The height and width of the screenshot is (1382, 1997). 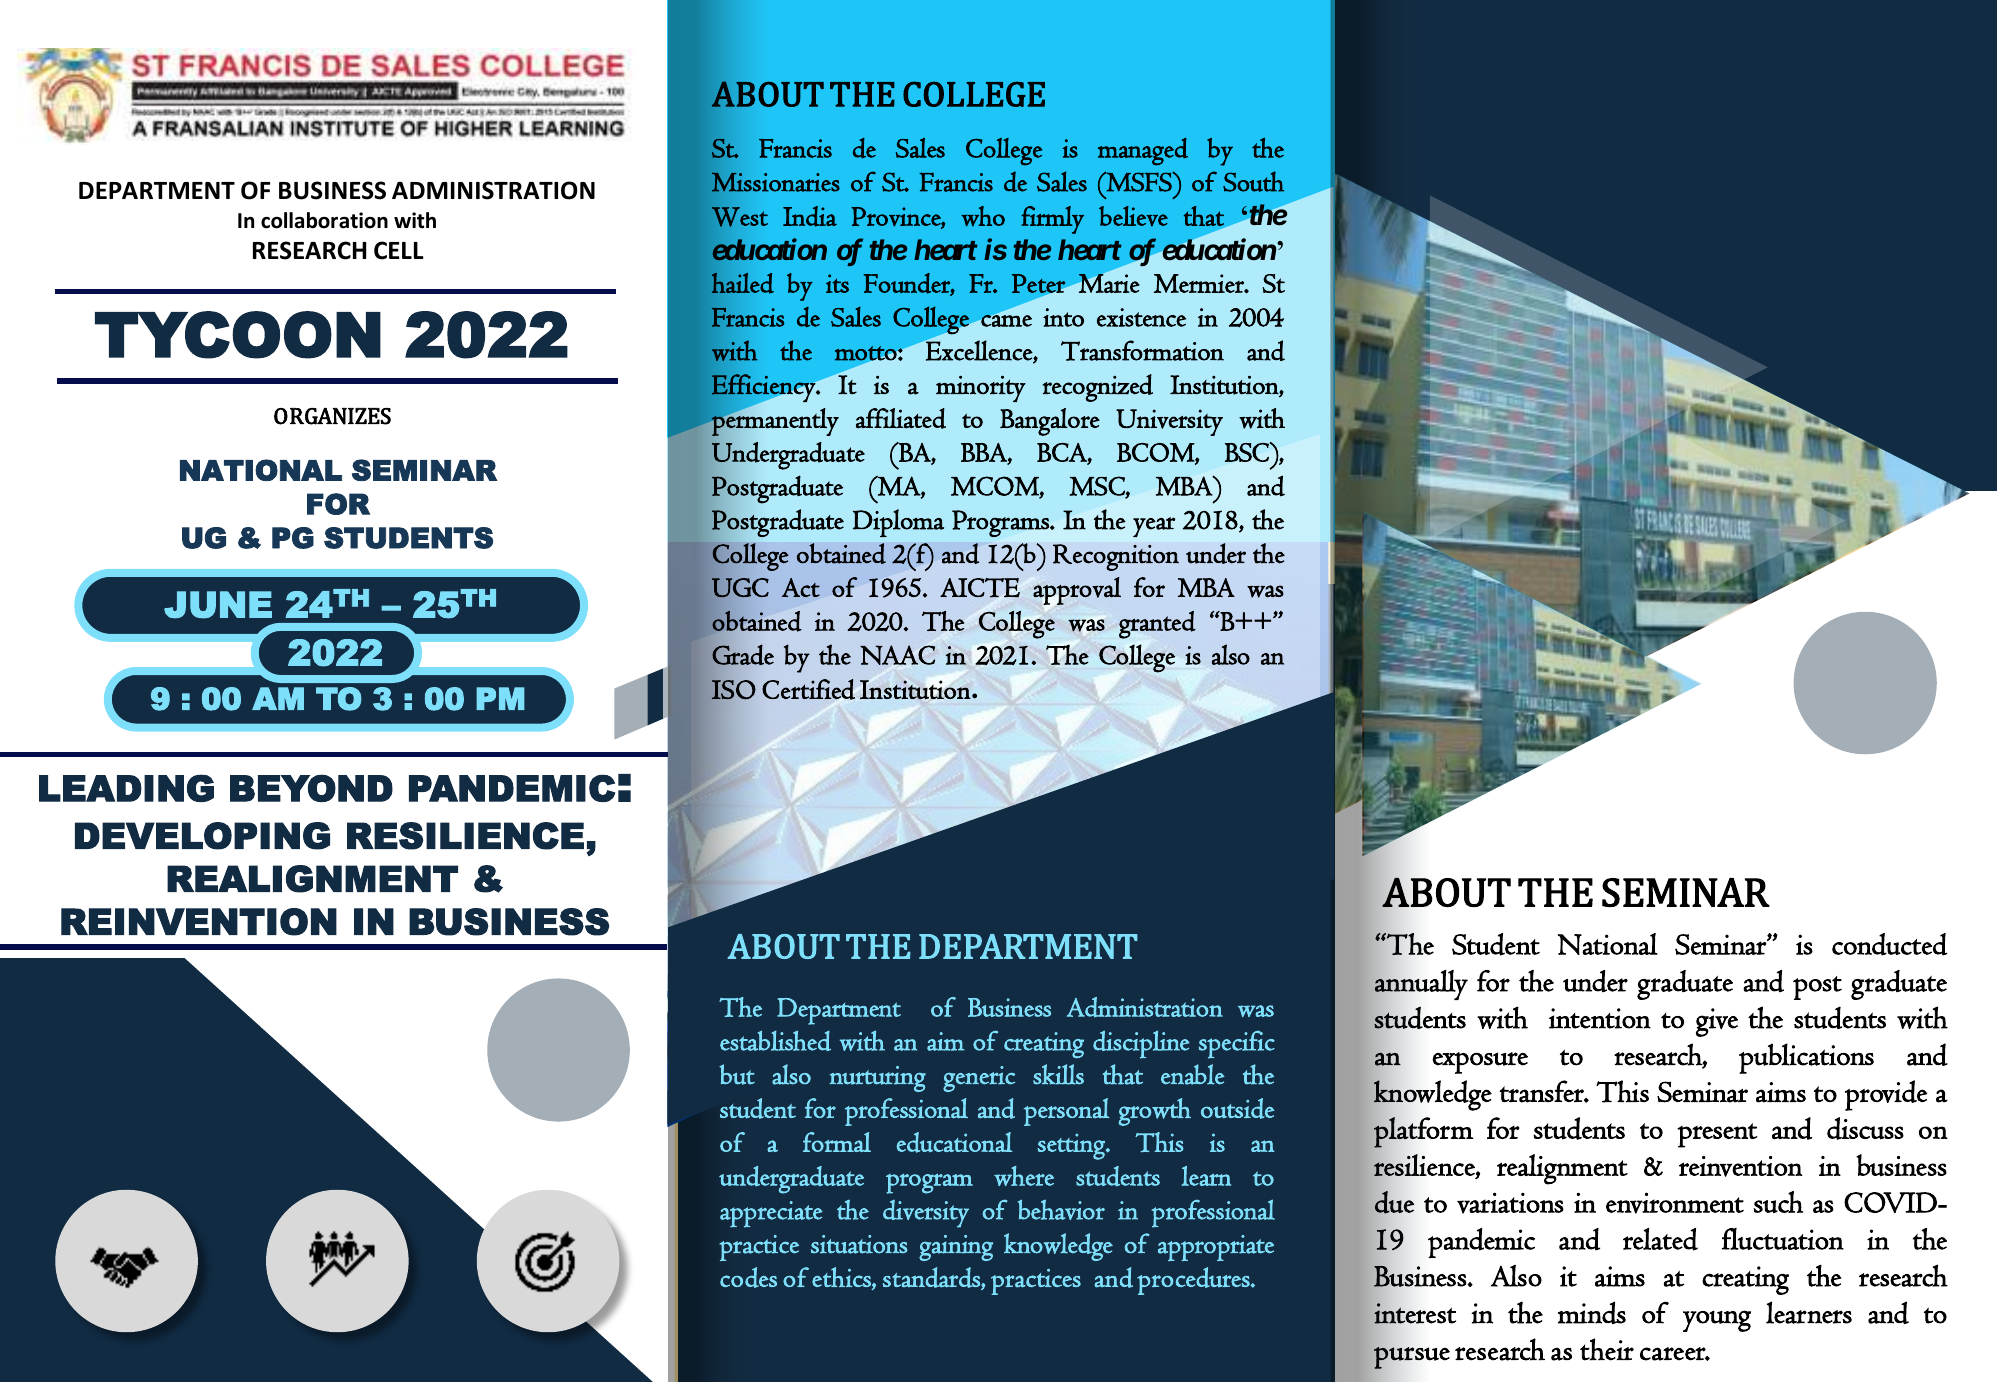 I want to click on discipline, so click(x=1141, y=1044).
